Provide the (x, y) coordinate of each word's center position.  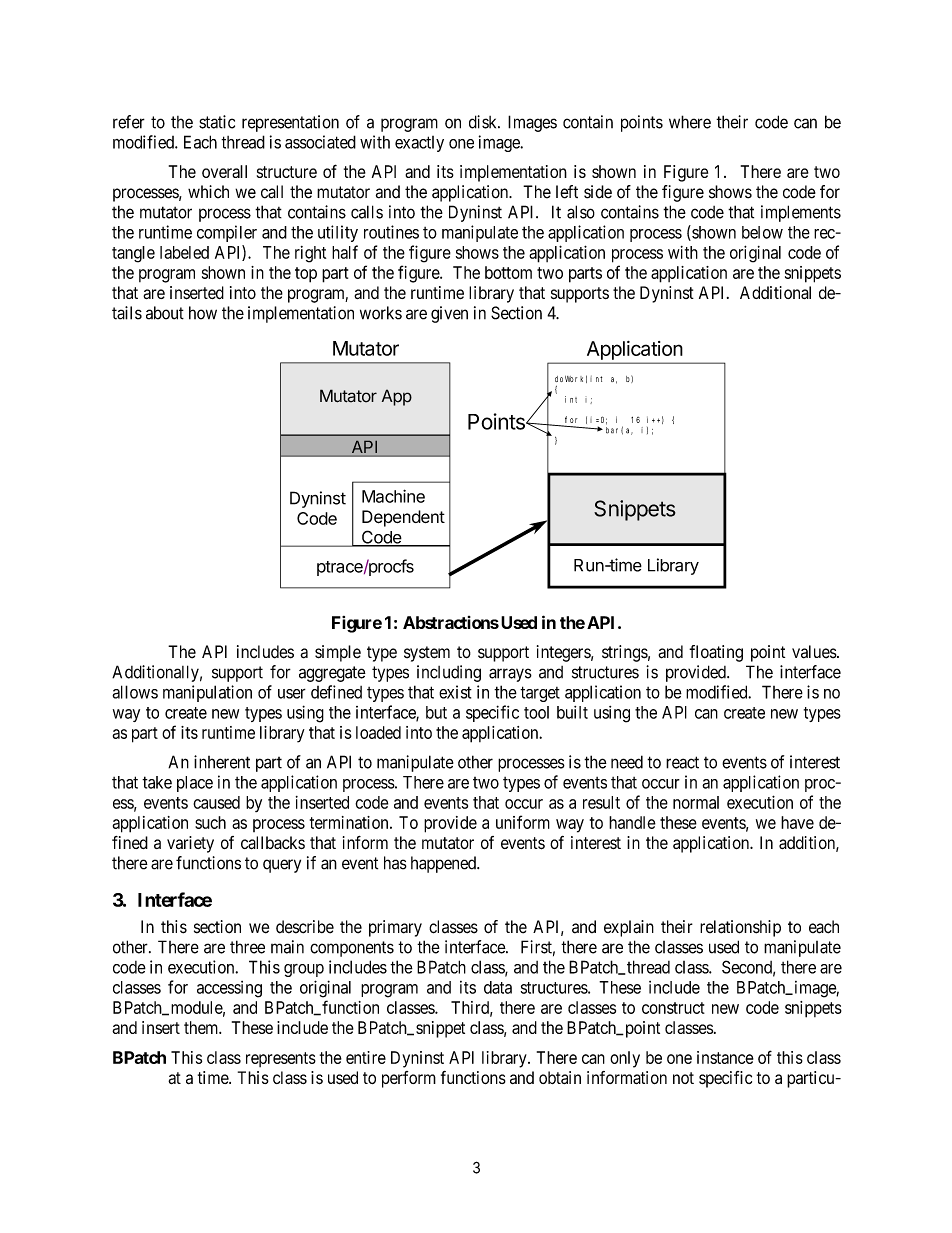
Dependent (403, 518)
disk (484, 122)
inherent (222, 762)
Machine (393, 496)
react (682, 762)
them (202, 1027)
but (436, 712)
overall (224, 171)
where (690, 122)
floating (716, 653)
